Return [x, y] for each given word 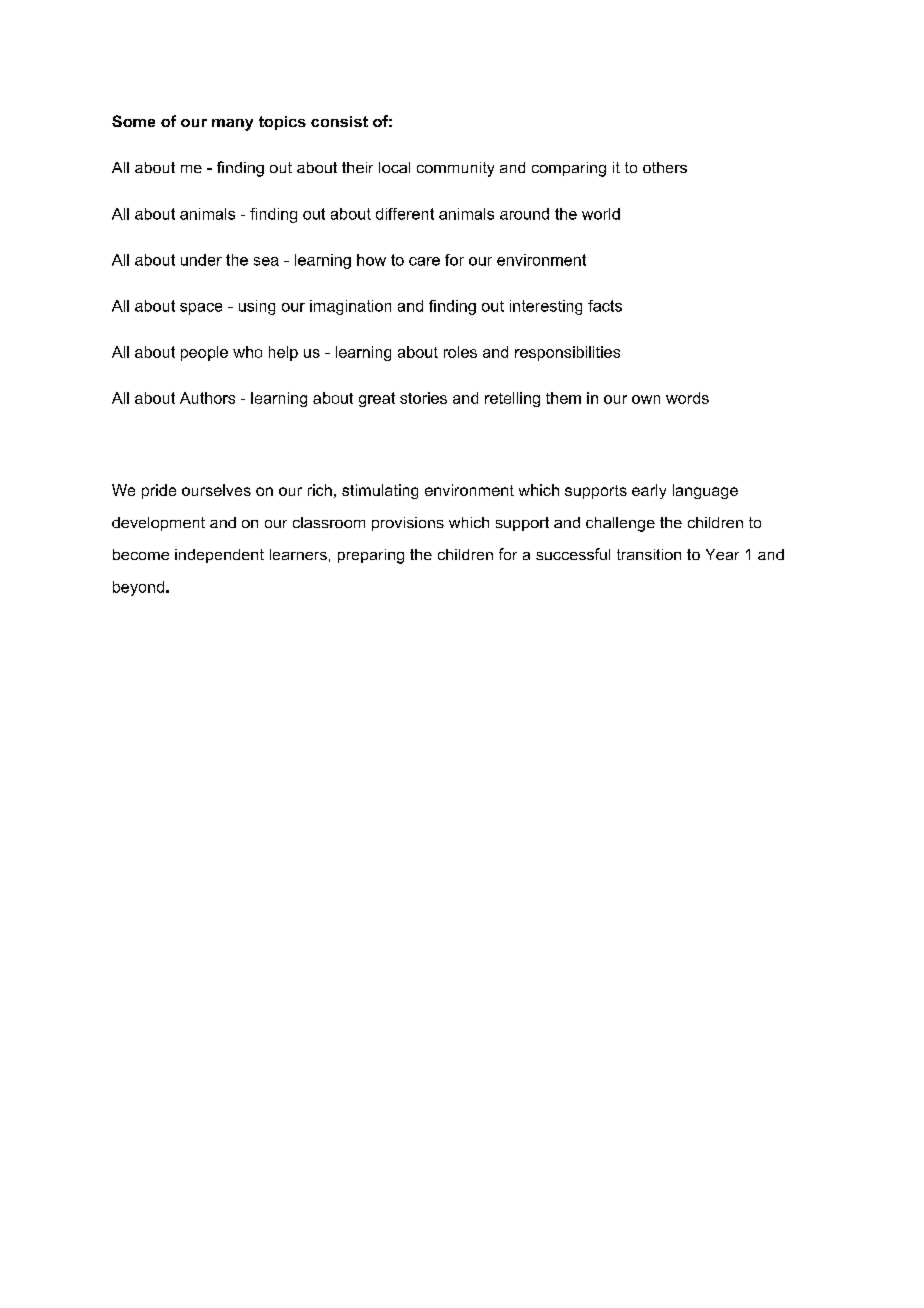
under [201, 260]
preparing [371, 556]
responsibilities [567, 353]
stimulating [380, 491]
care [424, 261]
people [204, 353]
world [601, 214]
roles [460, 352]
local [394, 167]
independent [219, 556]
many [232, 125]
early [649, 491]
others [665, 167]
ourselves [216, 490]
